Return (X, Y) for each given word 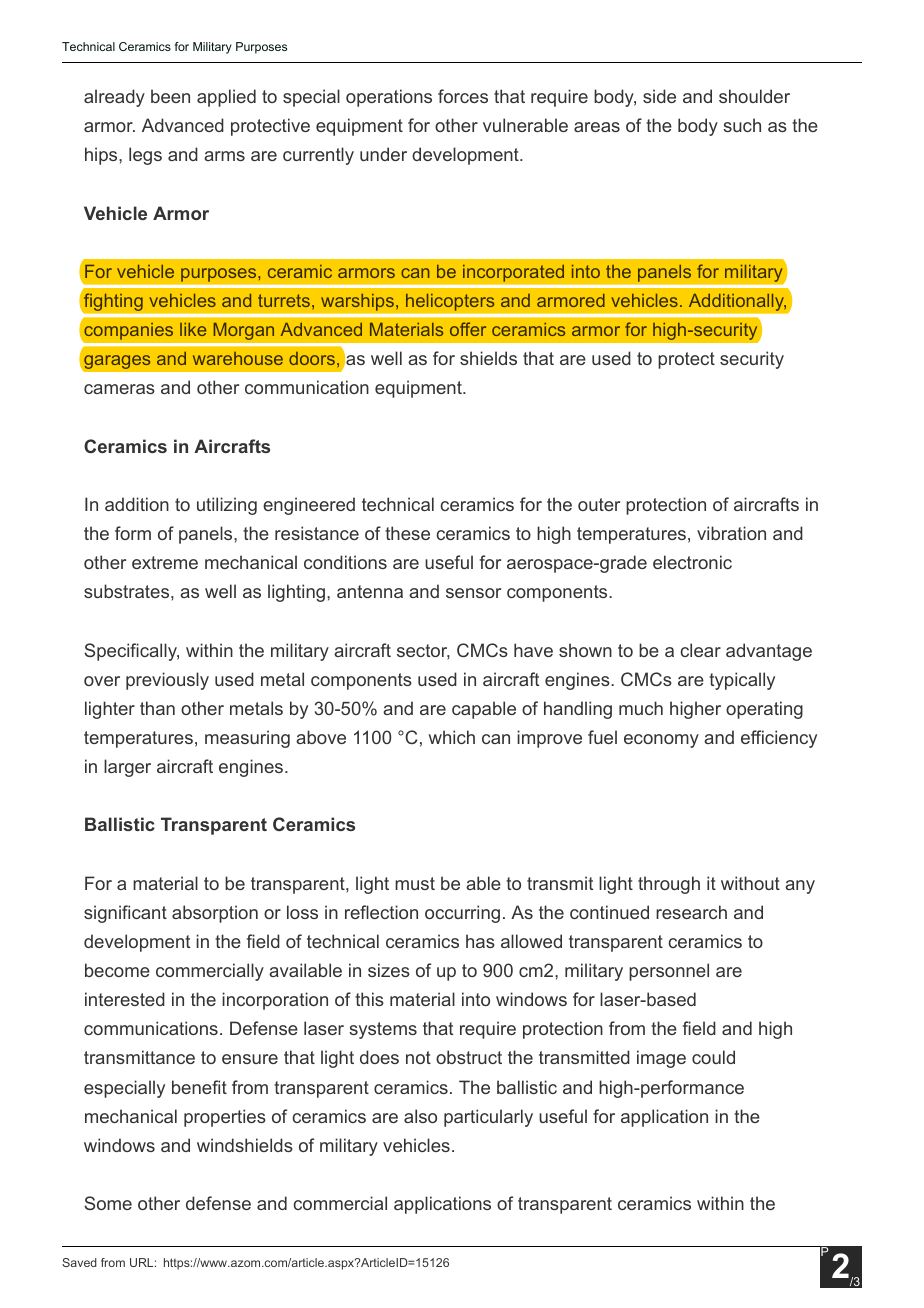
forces (463, 96)
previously (167, 681)
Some (108, 1203)
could (713, 1057)
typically (742, 681)
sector (423, 652)
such (742, 125)
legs (145, 156)
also (420, 1116)
